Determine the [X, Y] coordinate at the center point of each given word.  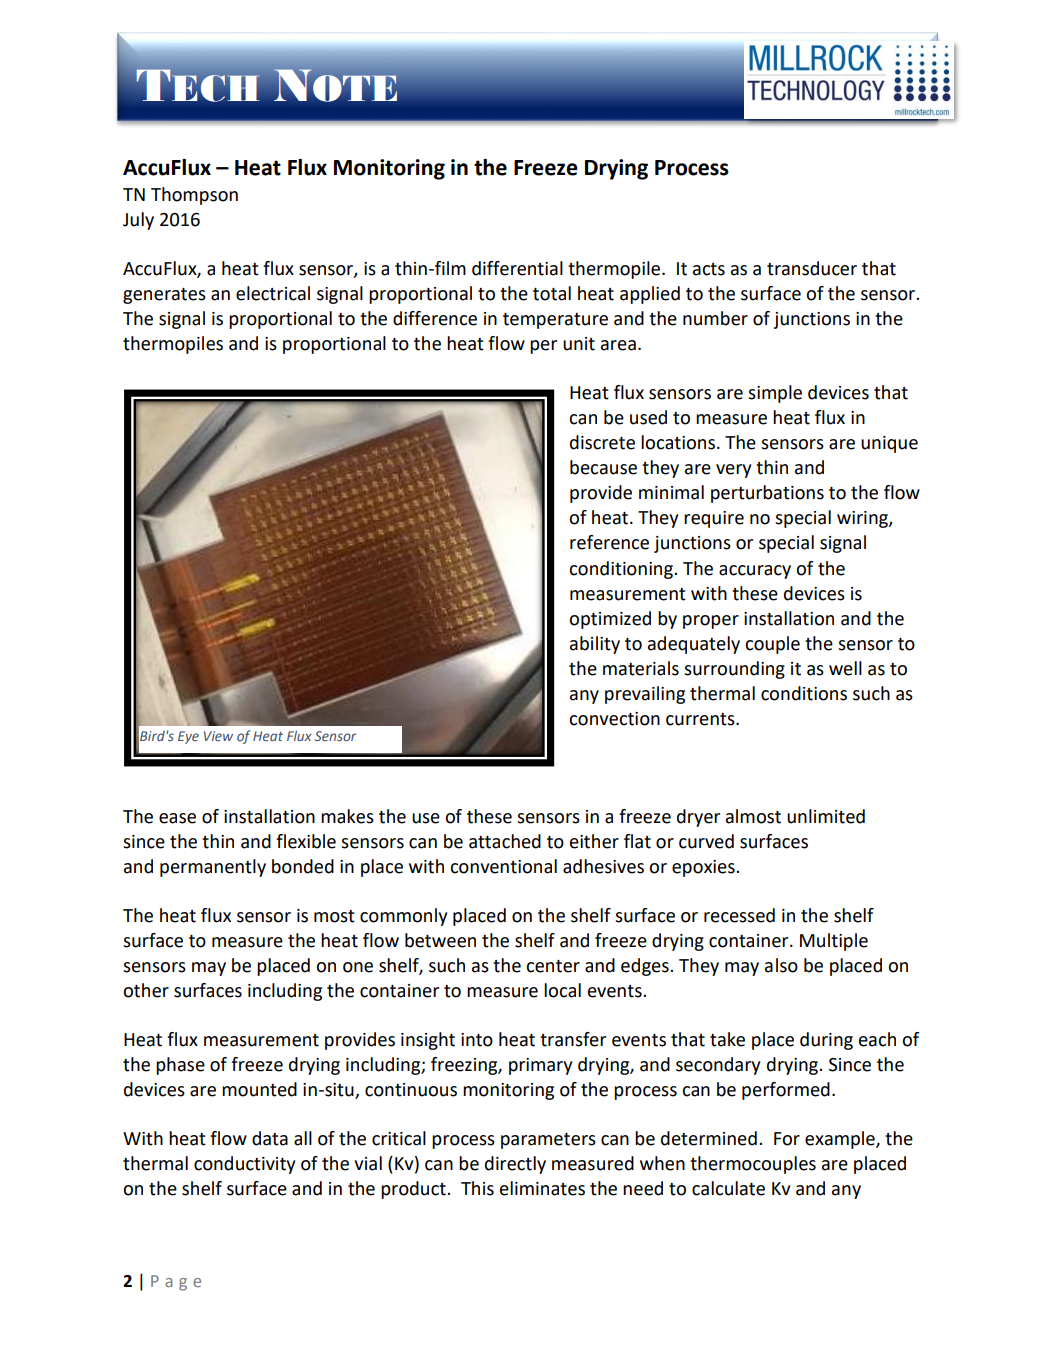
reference [609, 542]
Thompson [194, 196]
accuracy [755, 572]
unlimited [826, 816]
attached [505, 841]
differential [517, 268]
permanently [213, 868]
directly [515, 1165]
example [841, 1140]
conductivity [244, 1165]
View [218, 736]
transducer [812, 268]
